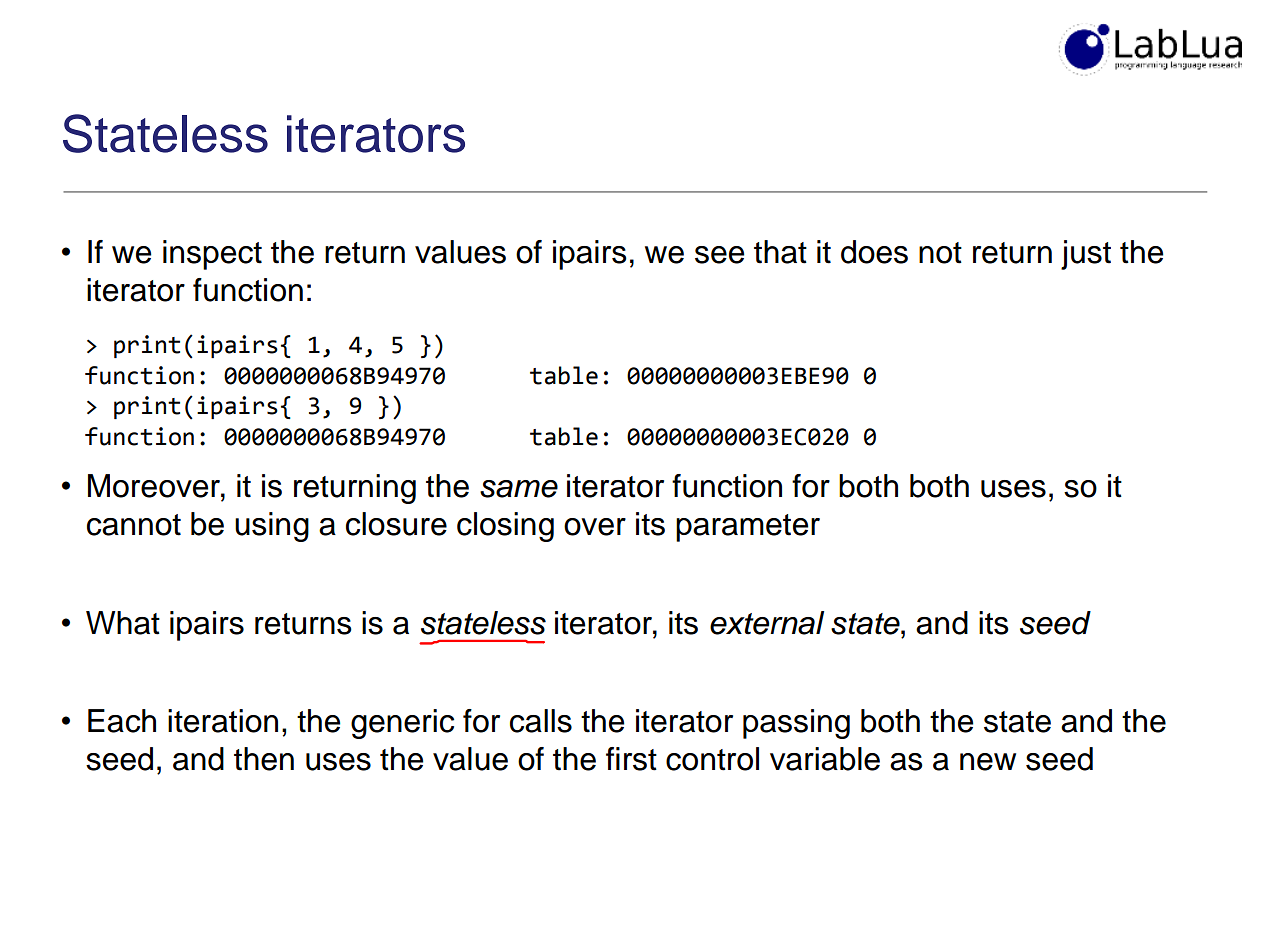 This screenshot has height=952, width=1271. Describe the element at coordinates (631, 759) in the screenshot. I see `first` at that location.
